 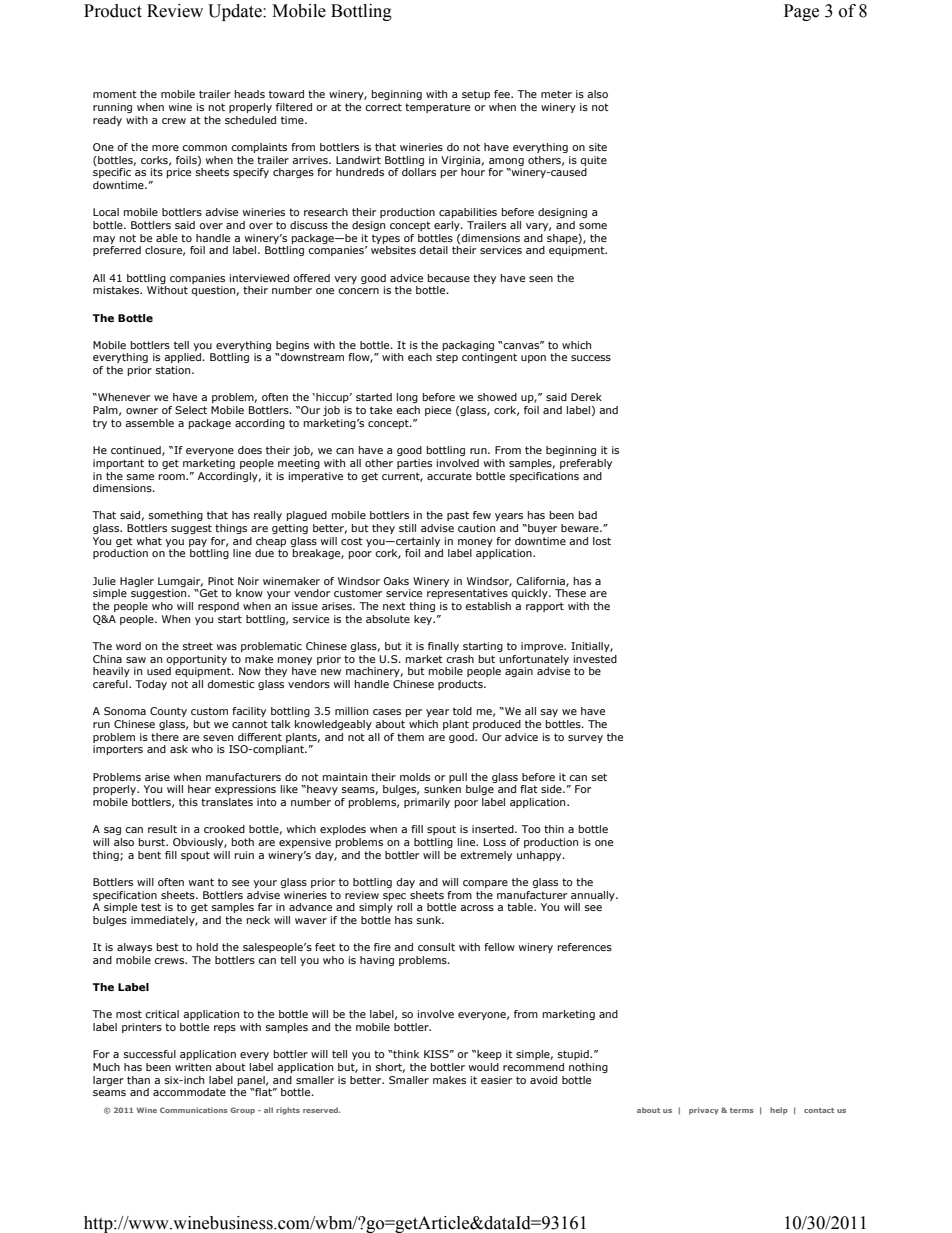 What do you see at coordinates (198, 543) in the screenshot?
I see `pay` at bounding box center [198, 543].
